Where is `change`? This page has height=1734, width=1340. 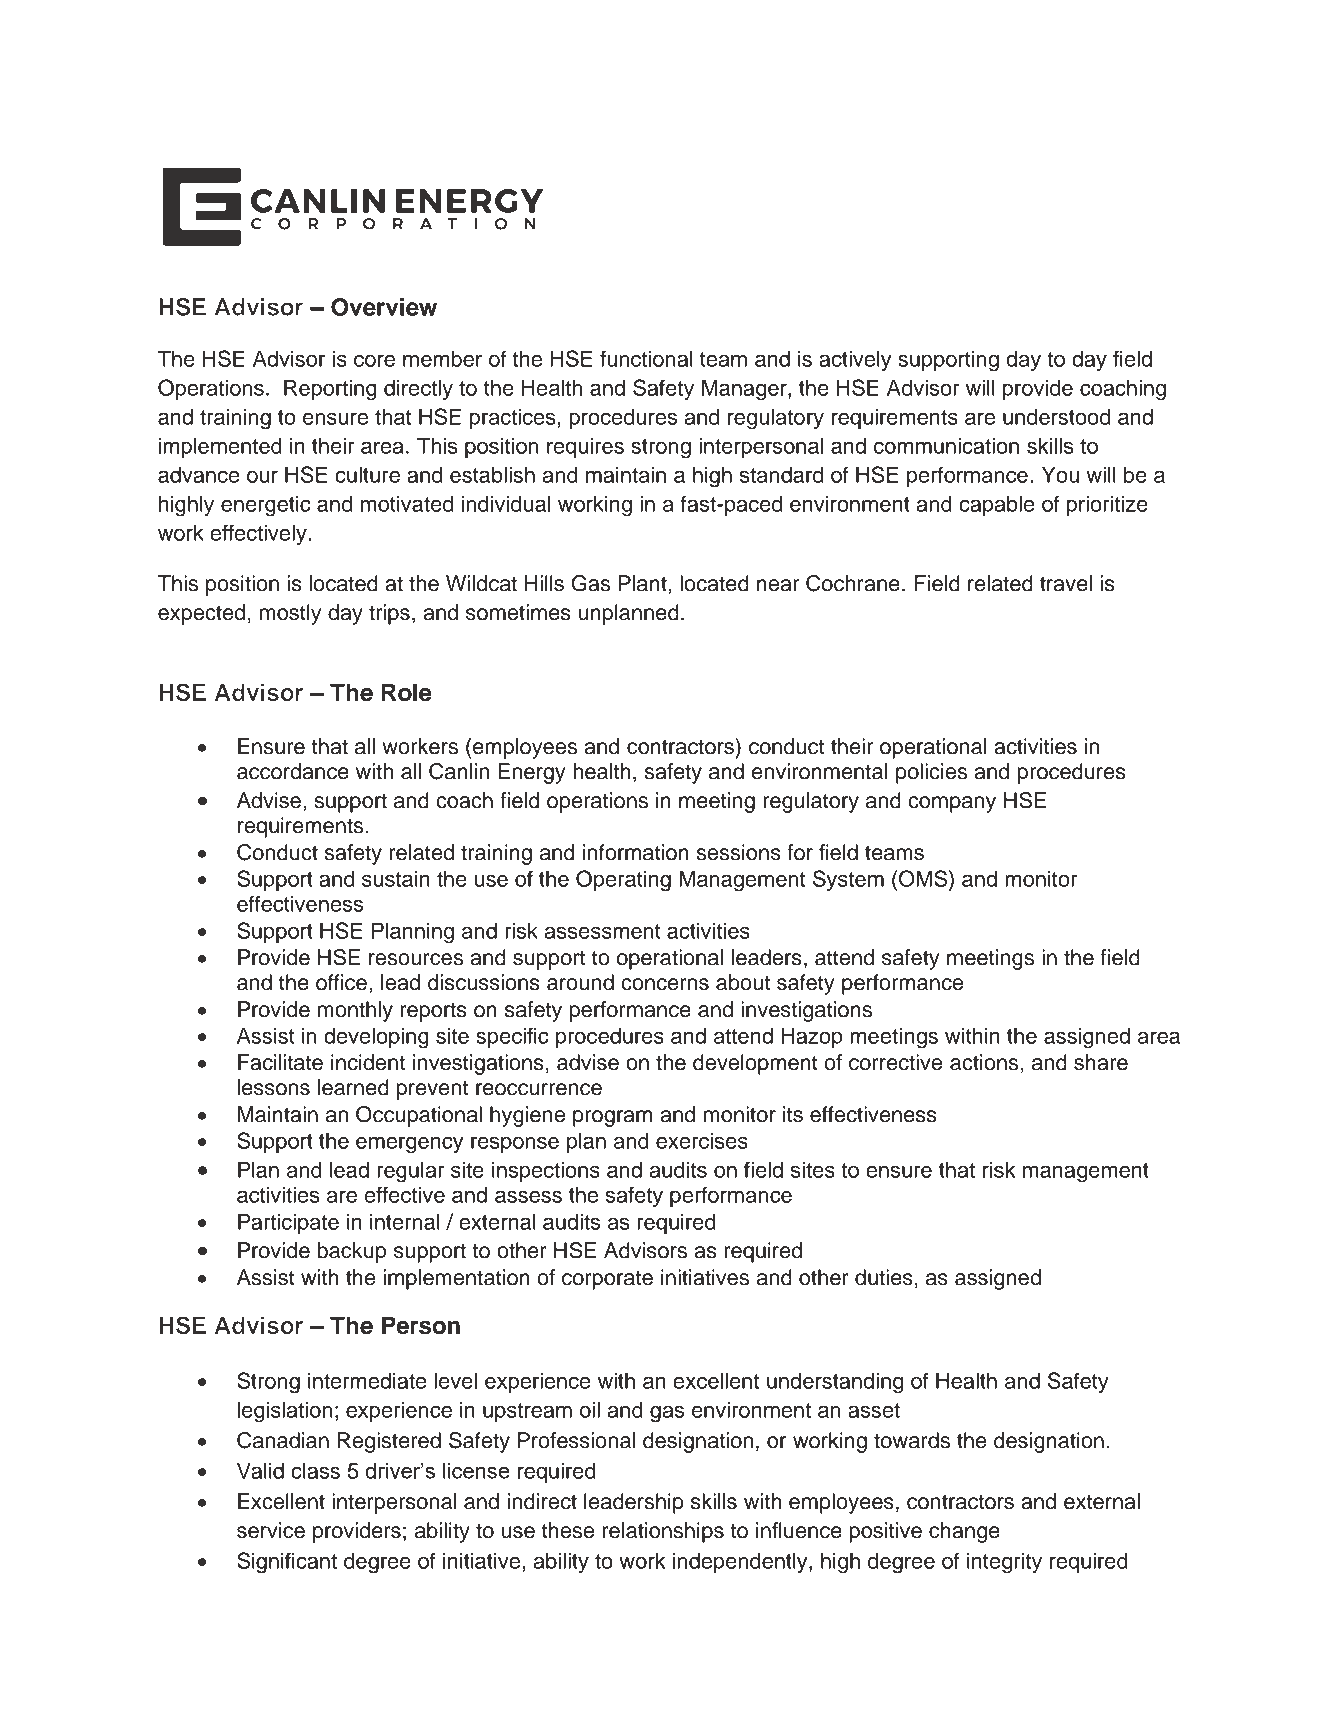
change is located at coordinates (964, 1532).
